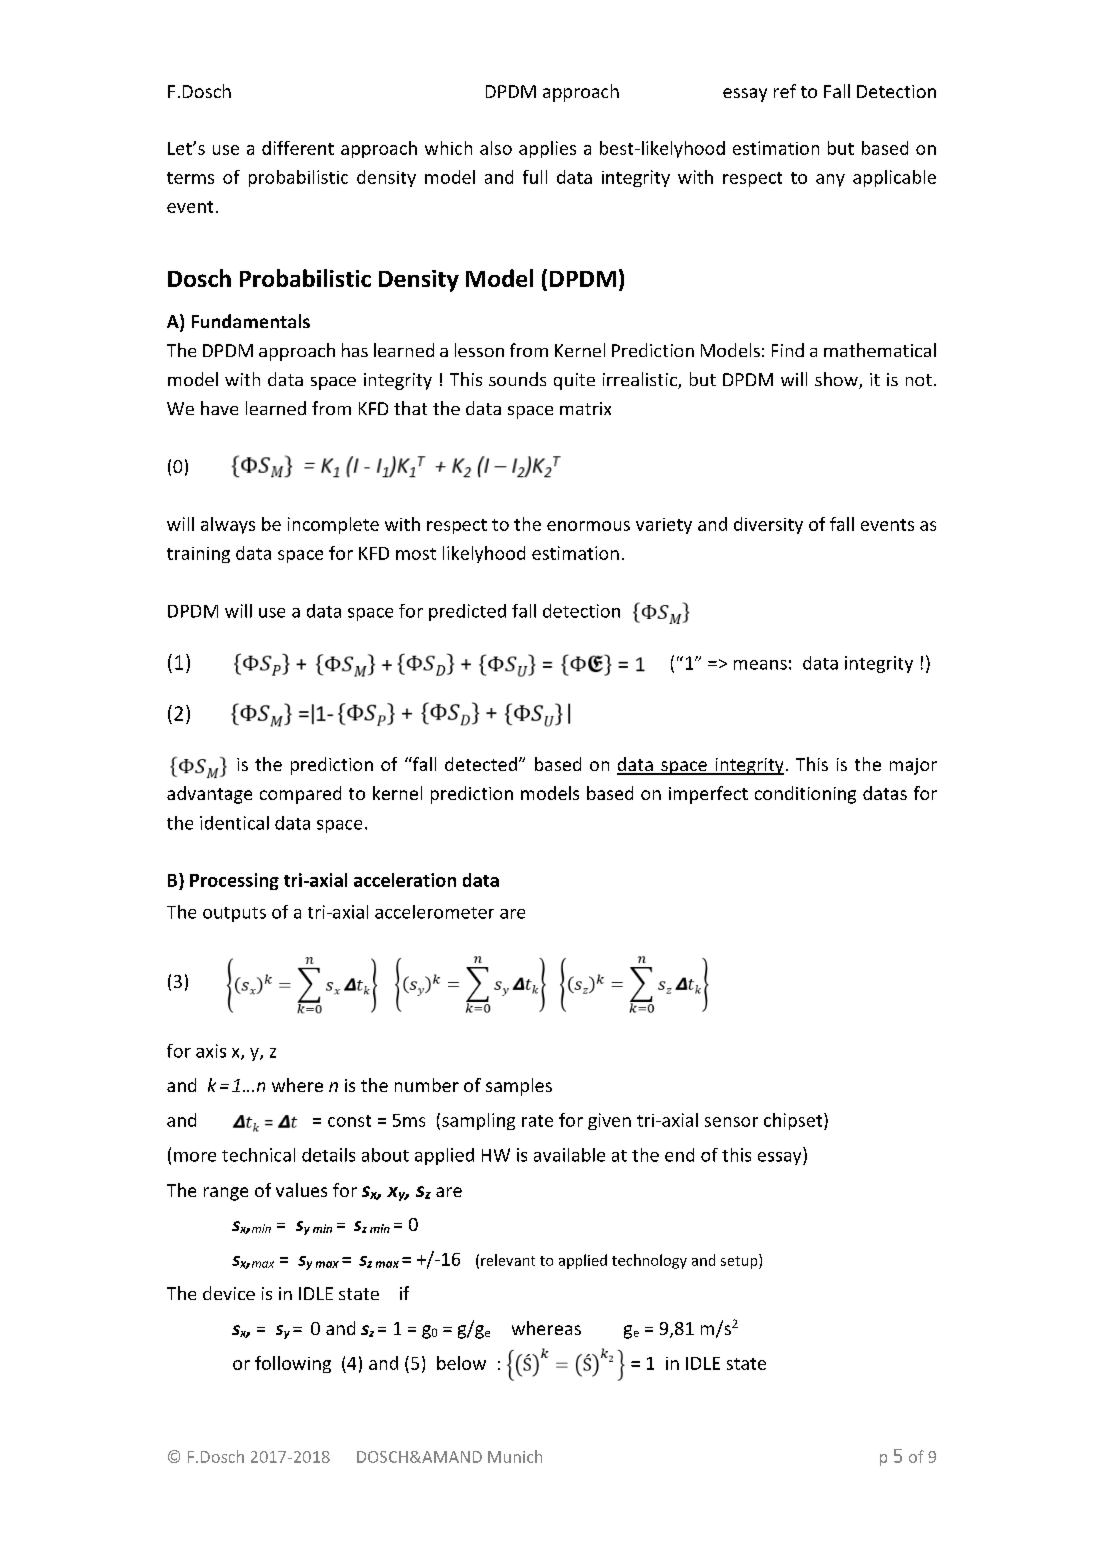  Describe the element at coordinates (300, 795) in the screenshot. I see `compared` at that location.
